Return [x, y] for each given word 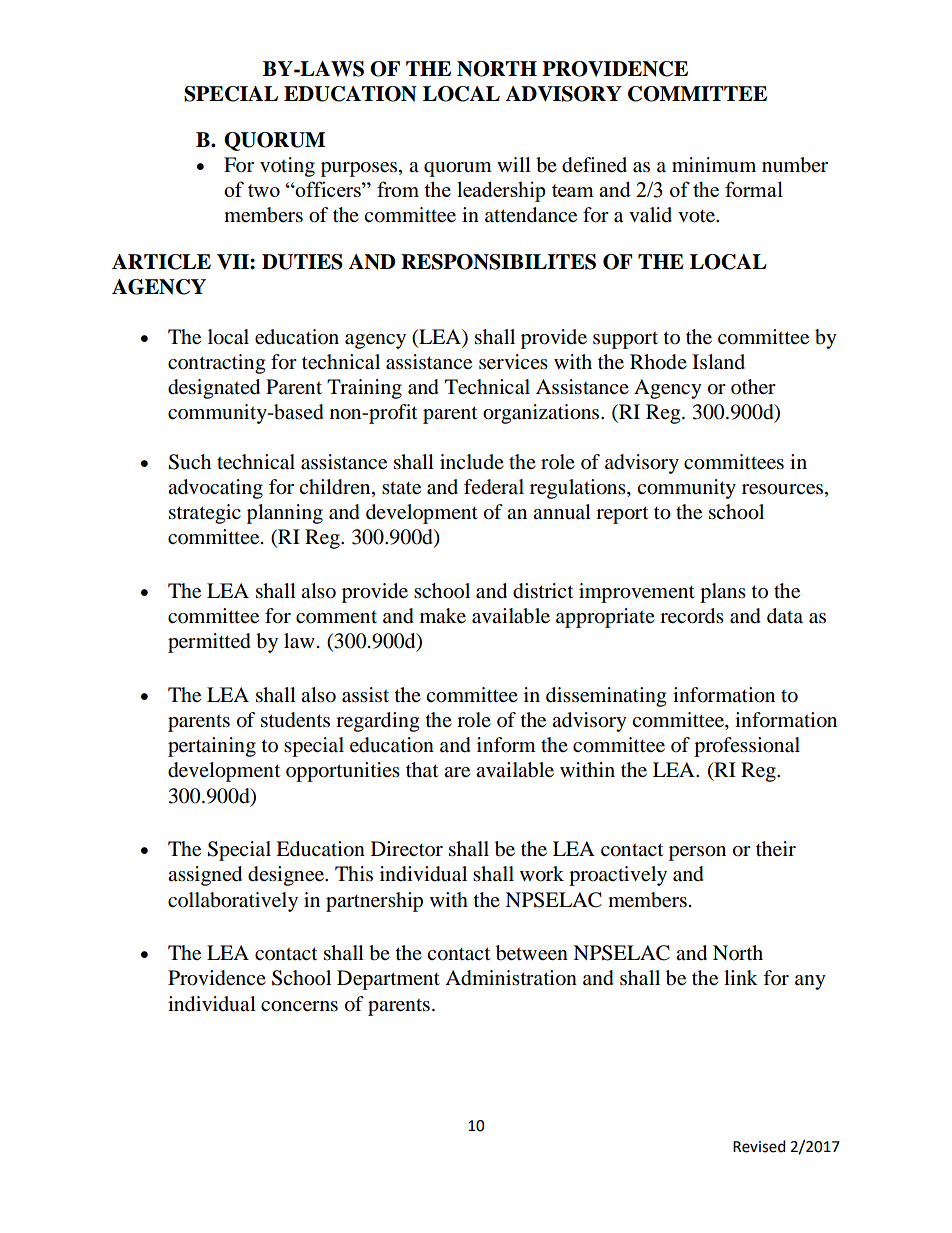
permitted [209, 643]
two [264, 190]
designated [214, 389]
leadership [501, 191]
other [753, 387]
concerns [299, 1006]
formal [754, 189]
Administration [511, 978]
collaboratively [233, 902]
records [692, 616]
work [542, 874]
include [472, 462]
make [443, 616]
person [697, 853]
